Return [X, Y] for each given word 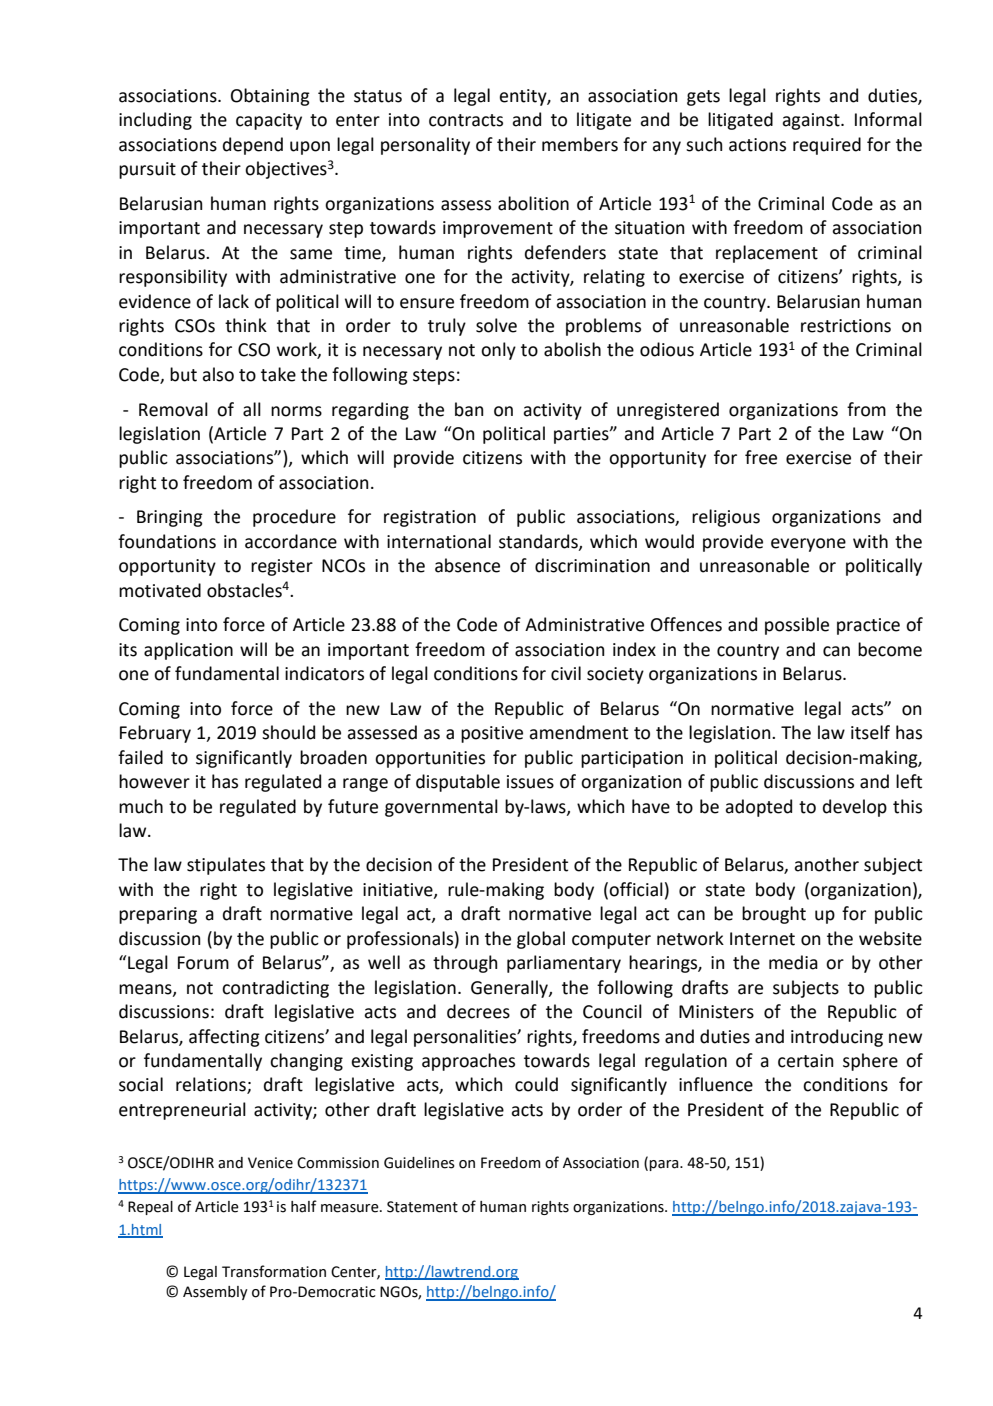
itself [870, 732]
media [793, 962]
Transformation [274, 1271]
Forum [203, 963]
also [218, 374]
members [580, 144]
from [866, 409]
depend [253, 146]
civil [566, 673]
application [188, 651]
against [812, 121]
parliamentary [564, 964]
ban [469, 409]
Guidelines [419, 1163]
